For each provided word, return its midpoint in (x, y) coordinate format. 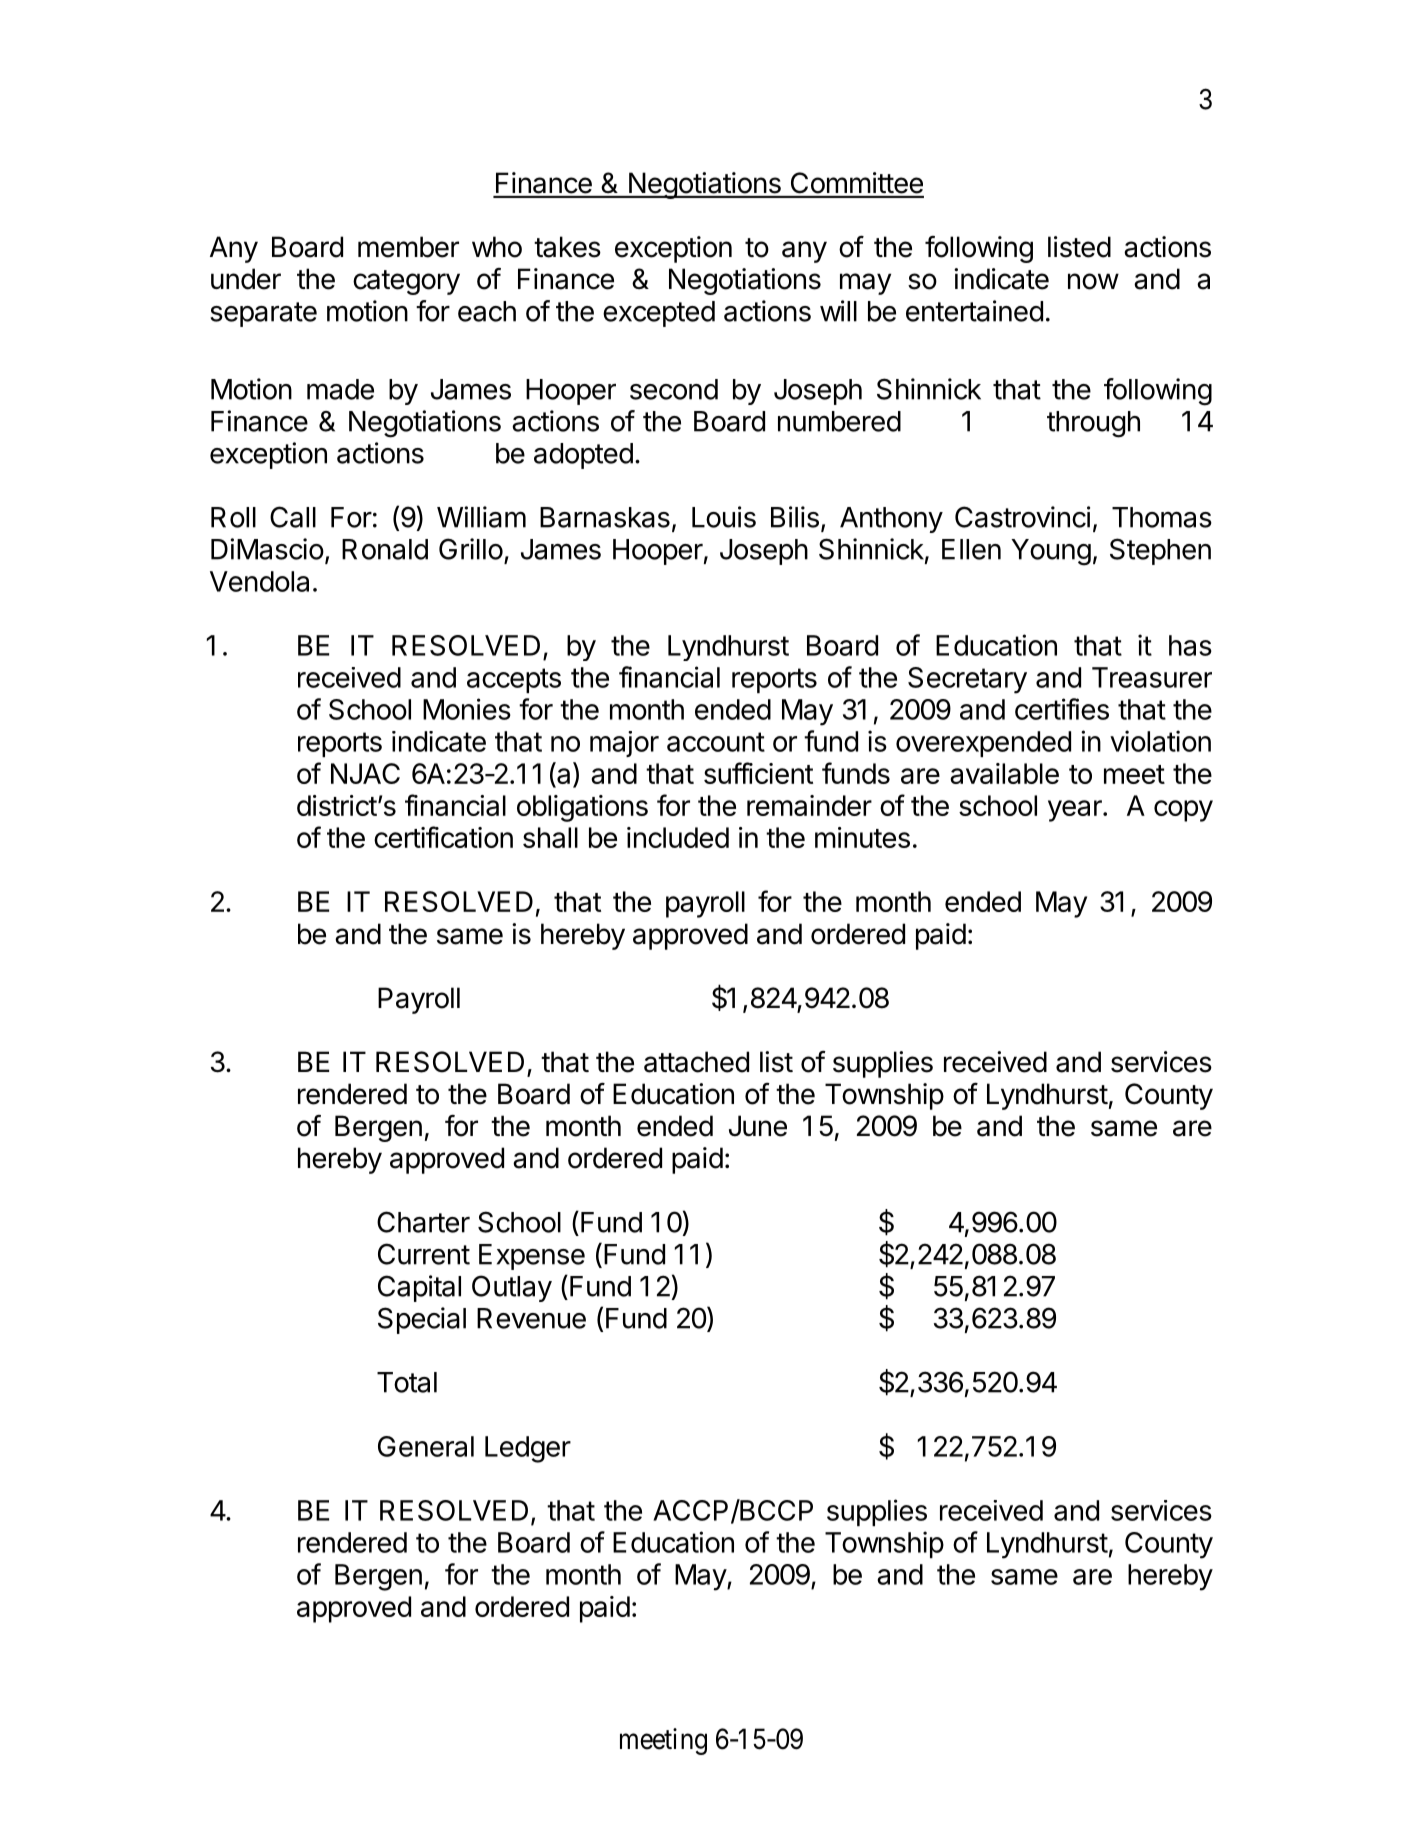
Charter (423, 1222)
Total (407, 1382)
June (758, 1126)
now (1093, 281)
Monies (467, 709)
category (406, 282)
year (1076, 811)
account (716, 742)
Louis (724, 517)
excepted (659, 314)
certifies (1062, 709)
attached (696, 1062)
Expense (532, 1257)
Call (293, 517)
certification (443, 837)
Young (1051, 552)
